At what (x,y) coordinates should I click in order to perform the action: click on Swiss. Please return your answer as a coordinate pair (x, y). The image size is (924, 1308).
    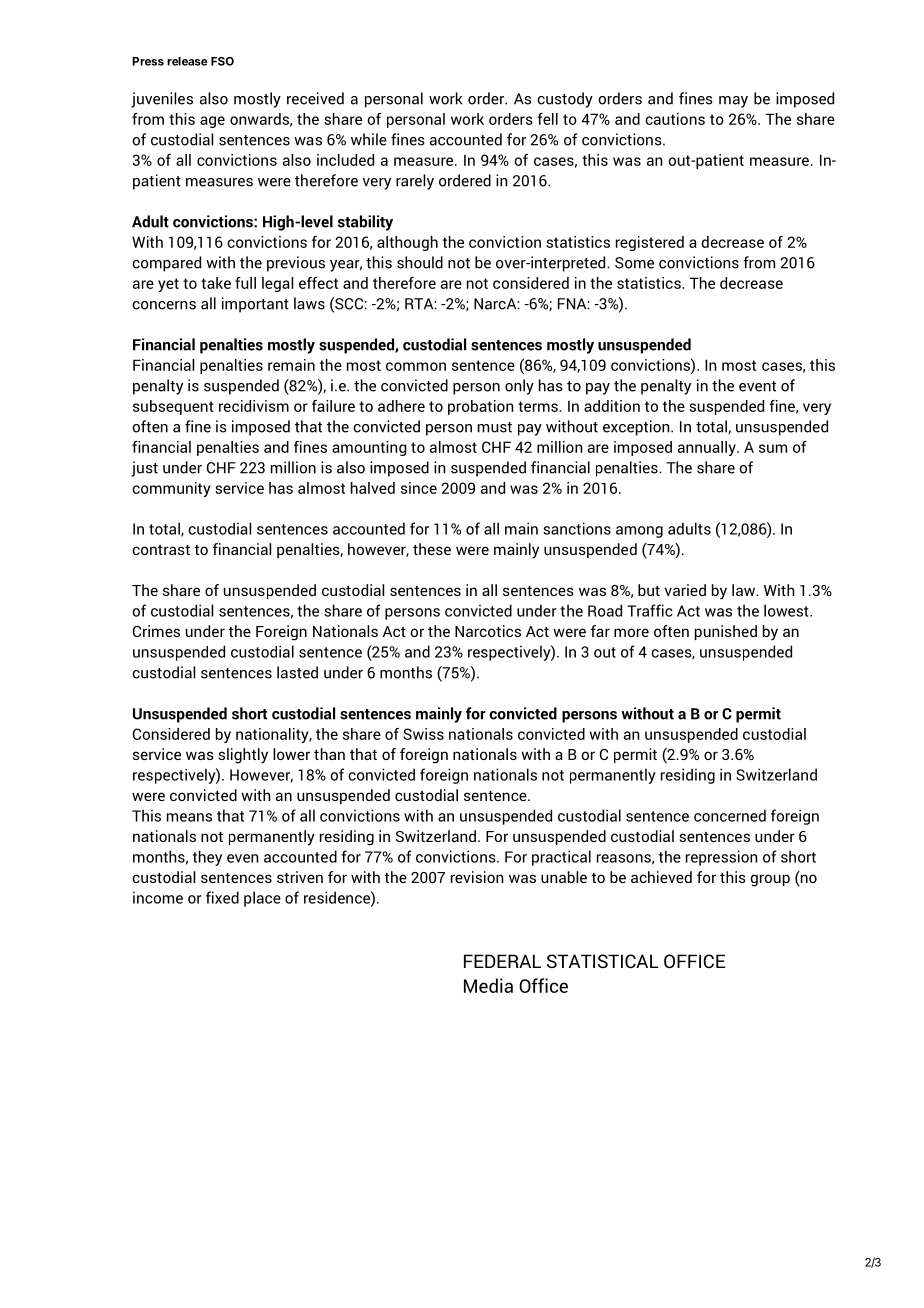
    Looking at the image, I should click on (423, 734).
